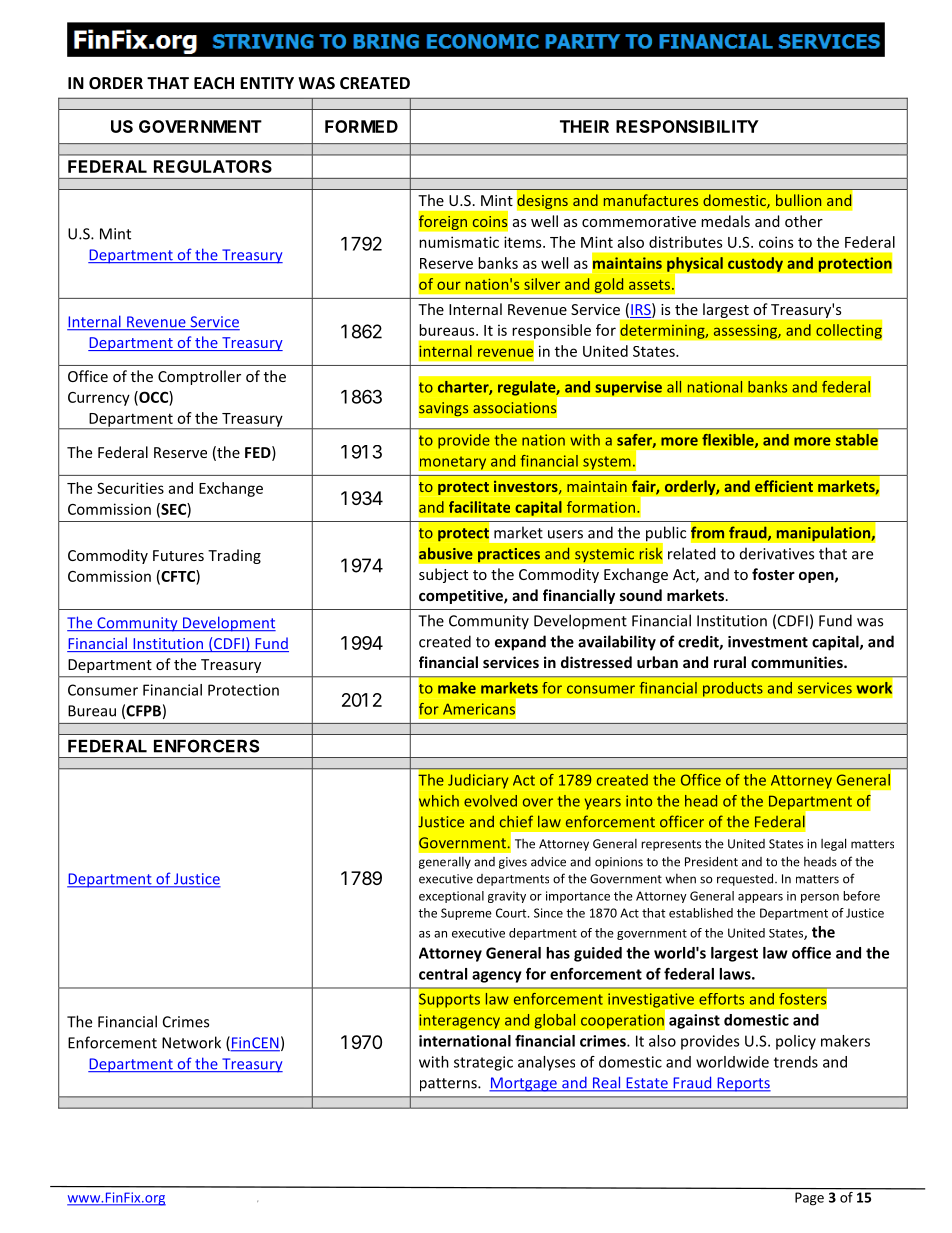 This screenshot has height=1233, width=952. What do you see at coordinates (178, 555) in the screenshot?
I see `Futures` at bounding box center [178, 555].
